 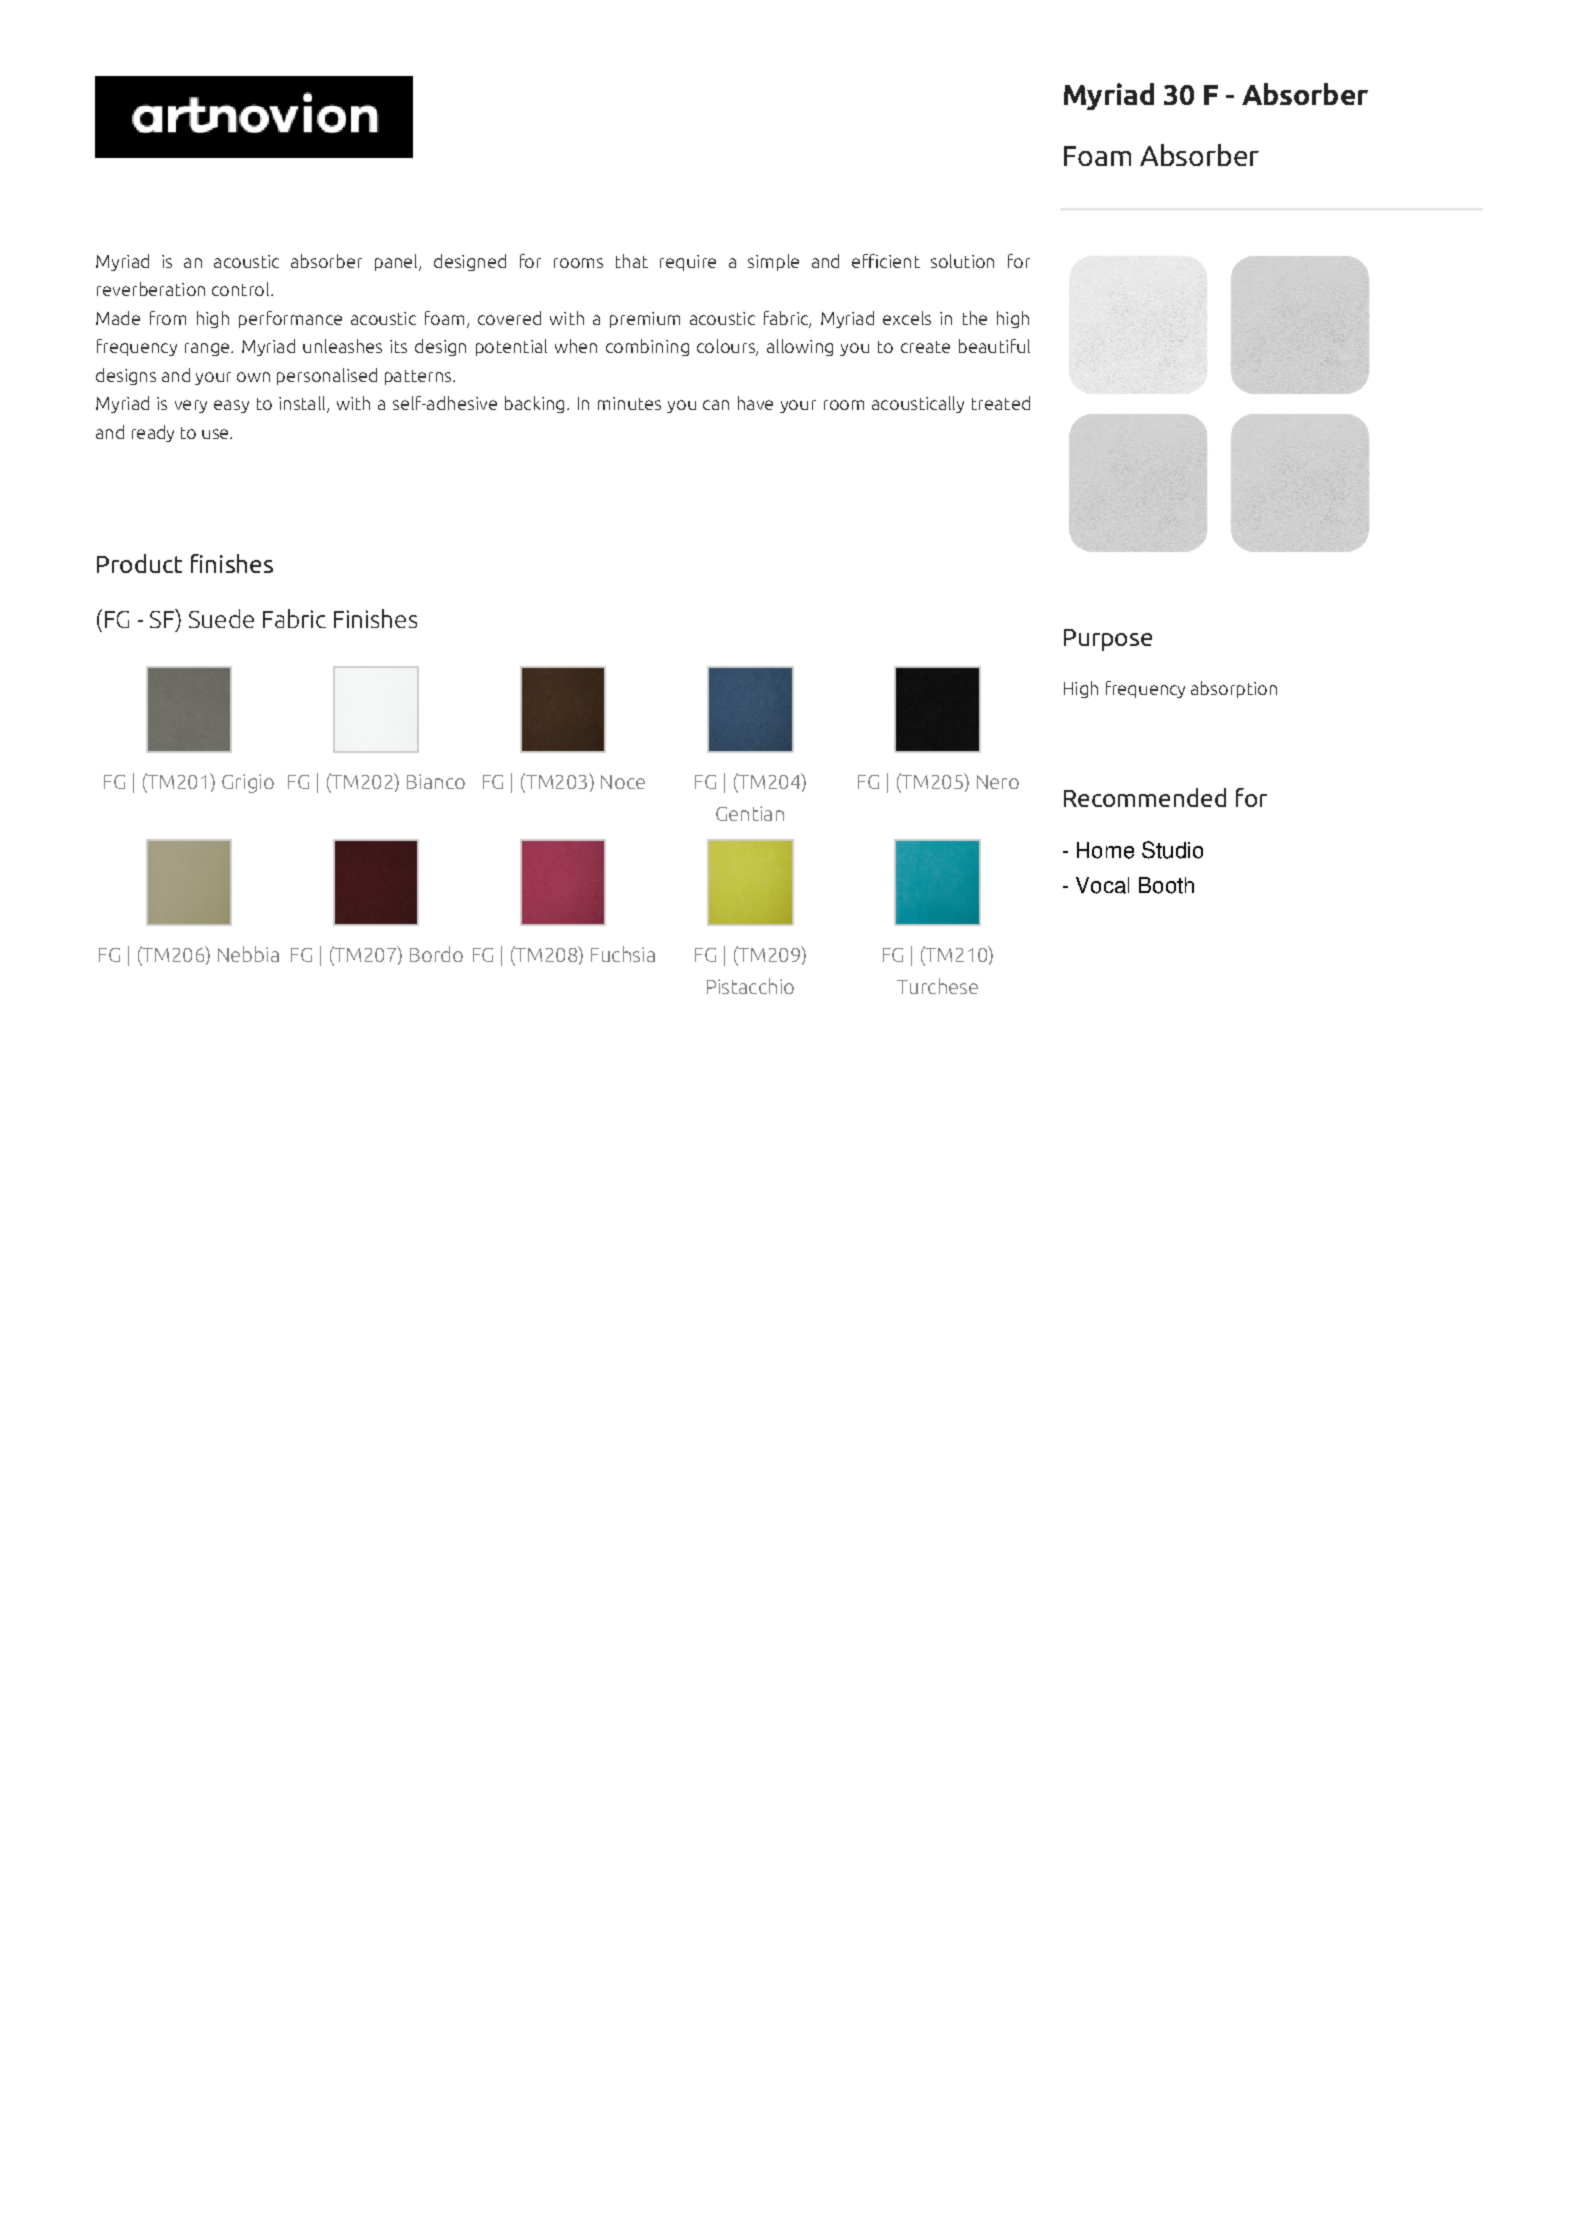 What do you see at coordinates (436, 954) in the screenshot?
I see `Bordo` at bounding box center [436, 954].
